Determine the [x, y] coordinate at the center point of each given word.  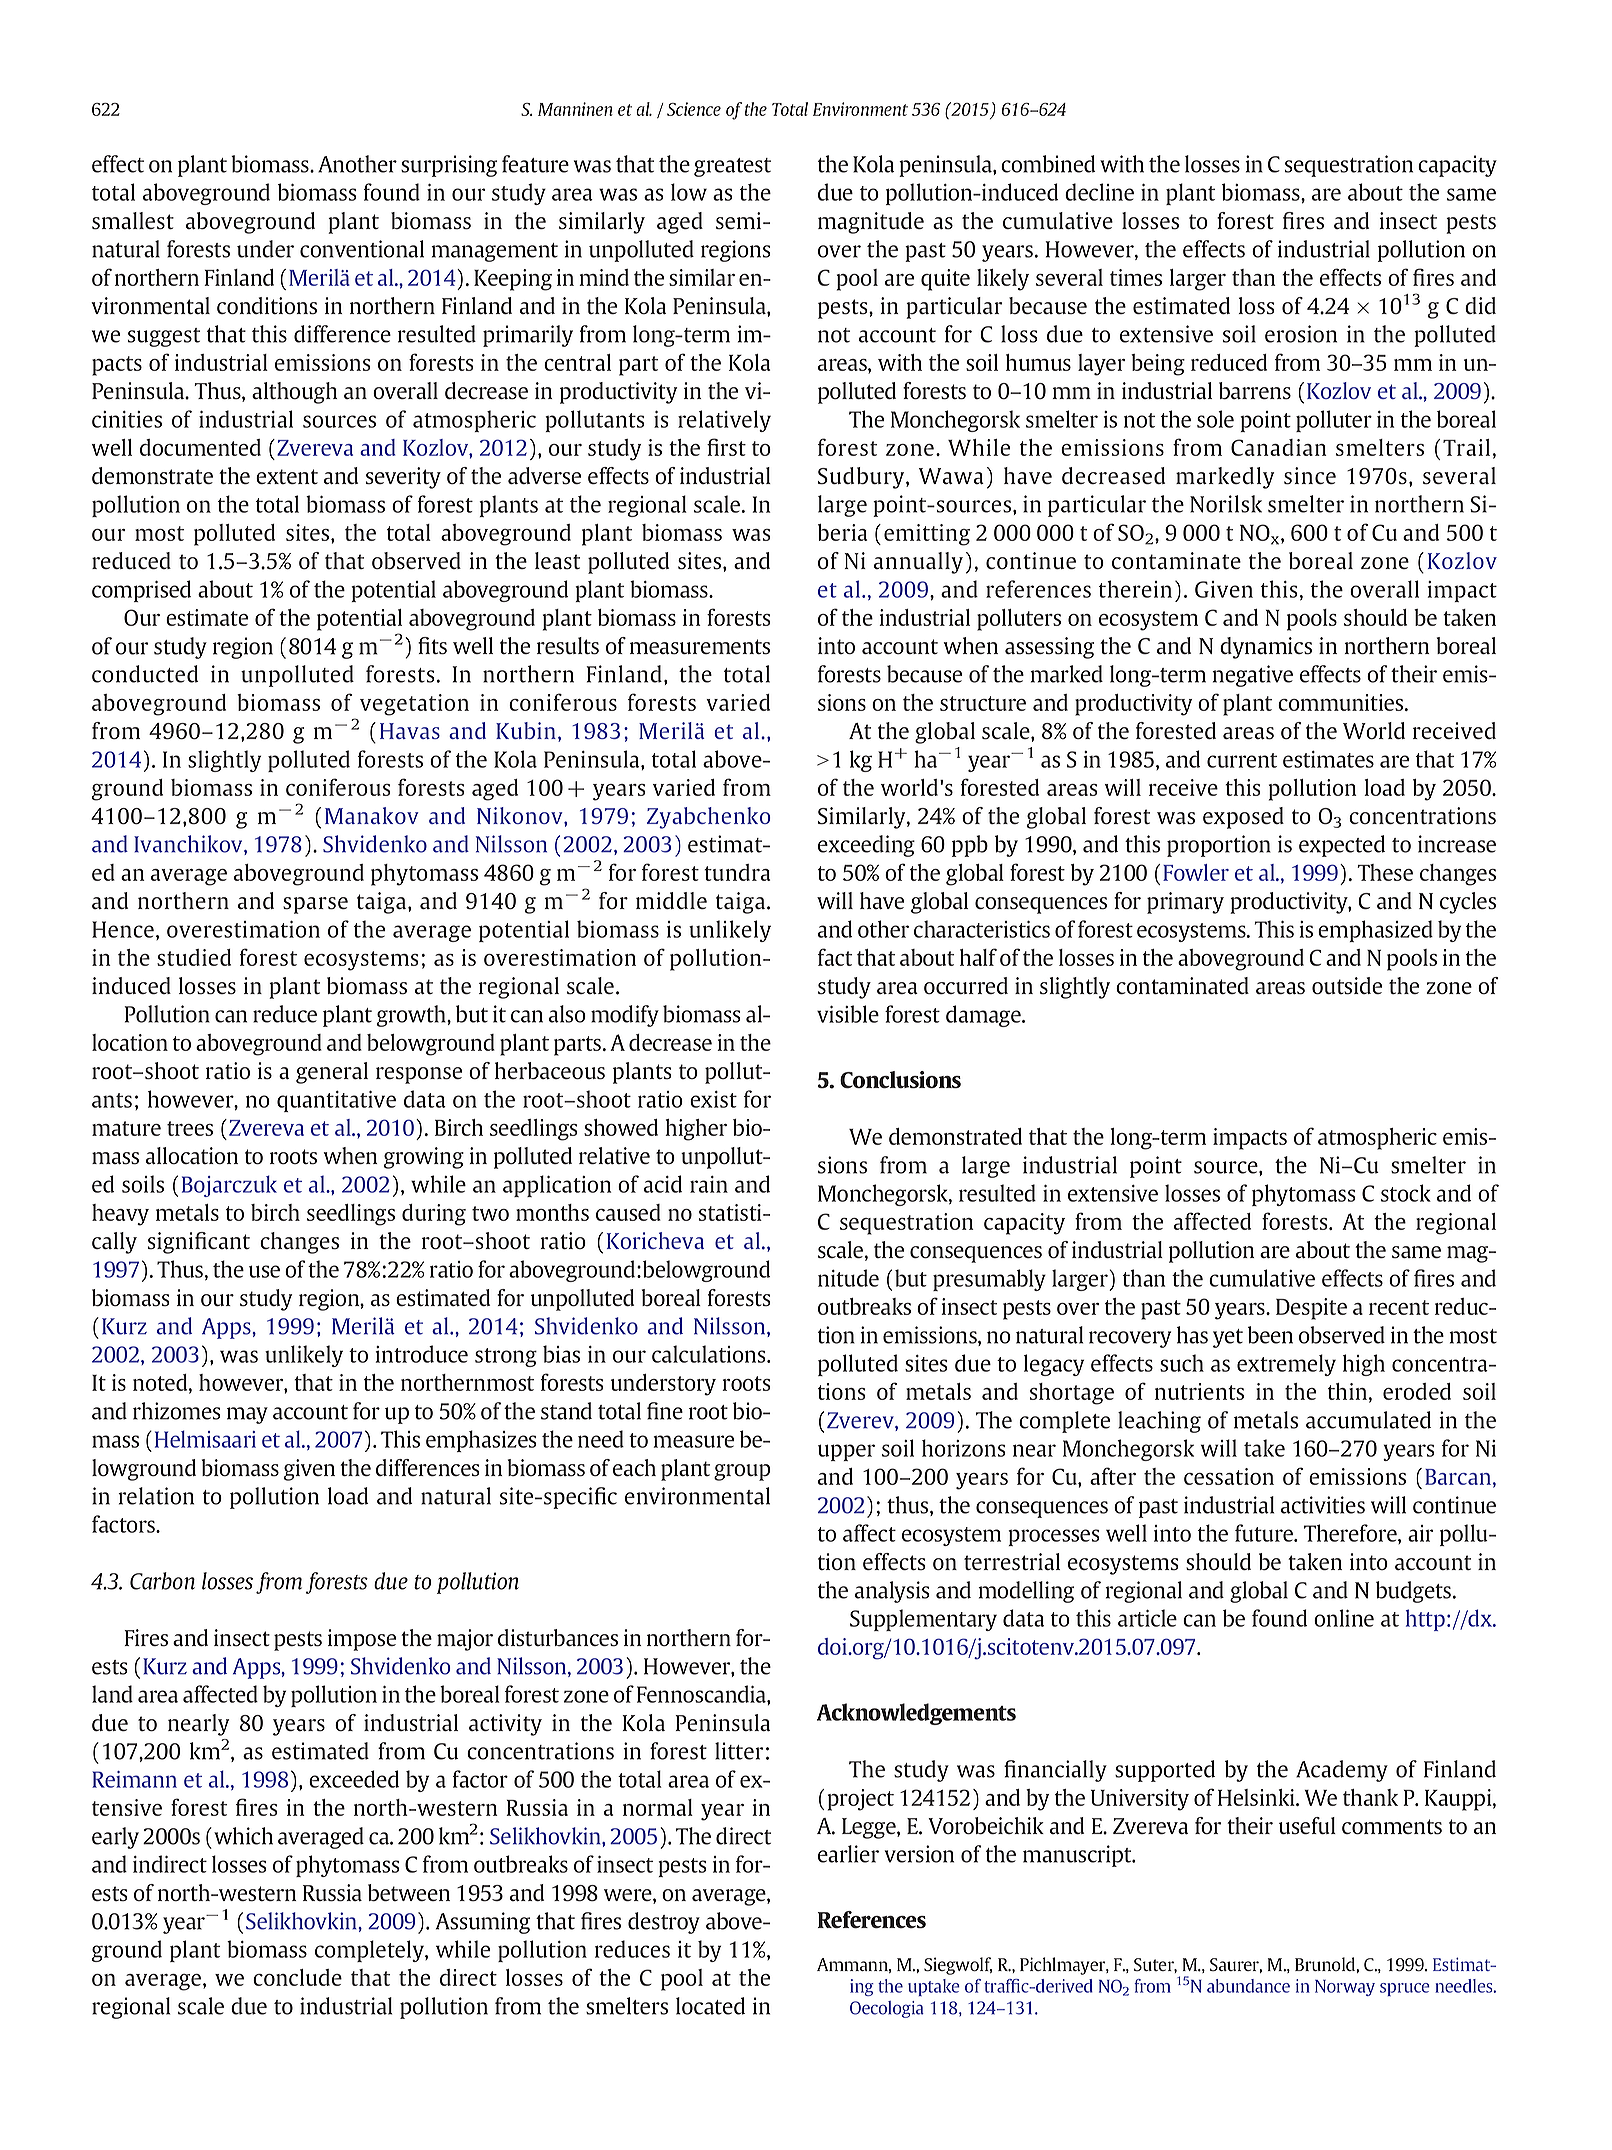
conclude [297, 1977]
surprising [449, 166]
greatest [732, 167]
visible [848, 1014]
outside [1347, 986]
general [332, 1073]
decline [1099, 192]
